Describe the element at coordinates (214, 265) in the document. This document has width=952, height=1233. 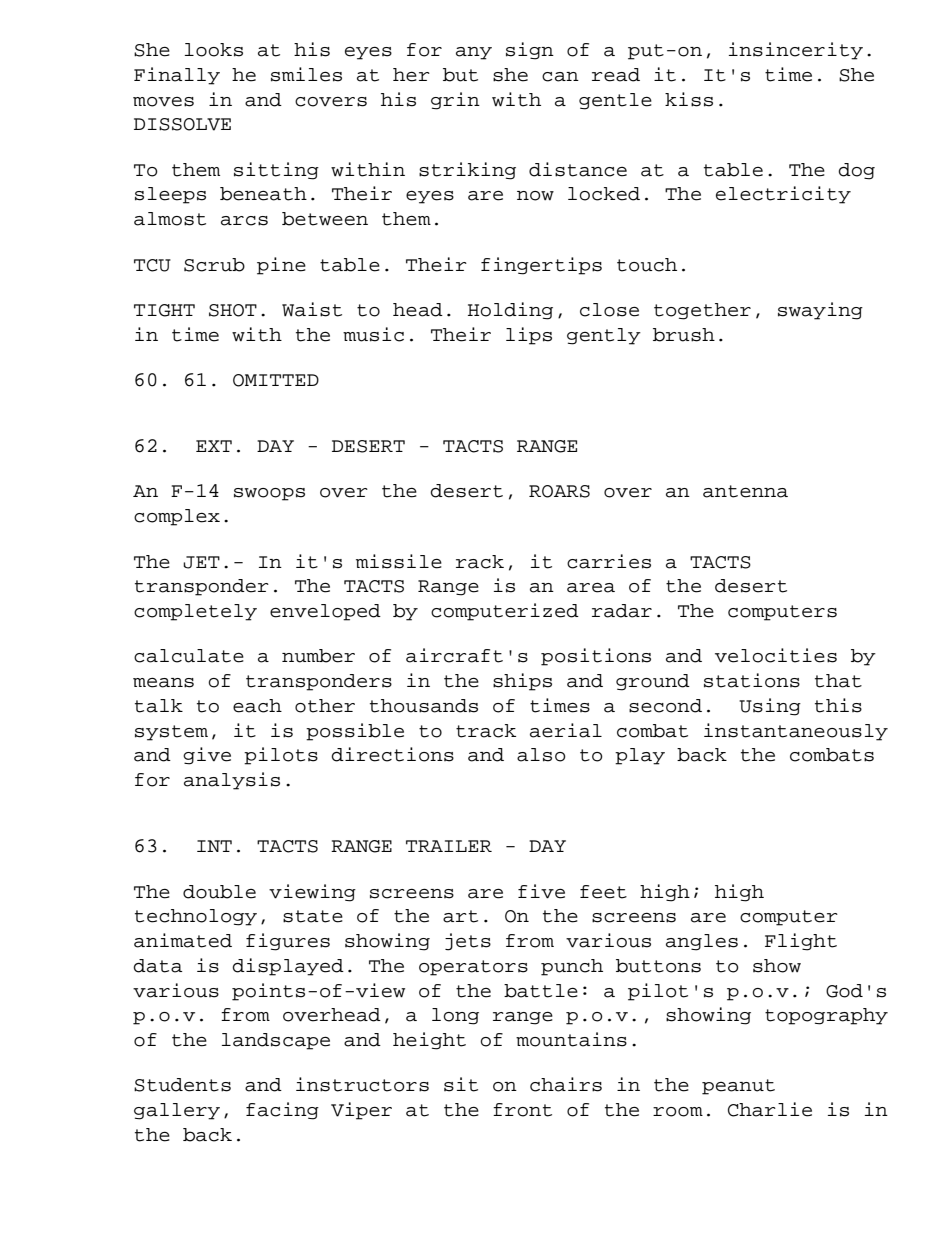
I see `Scrub` at that location.
